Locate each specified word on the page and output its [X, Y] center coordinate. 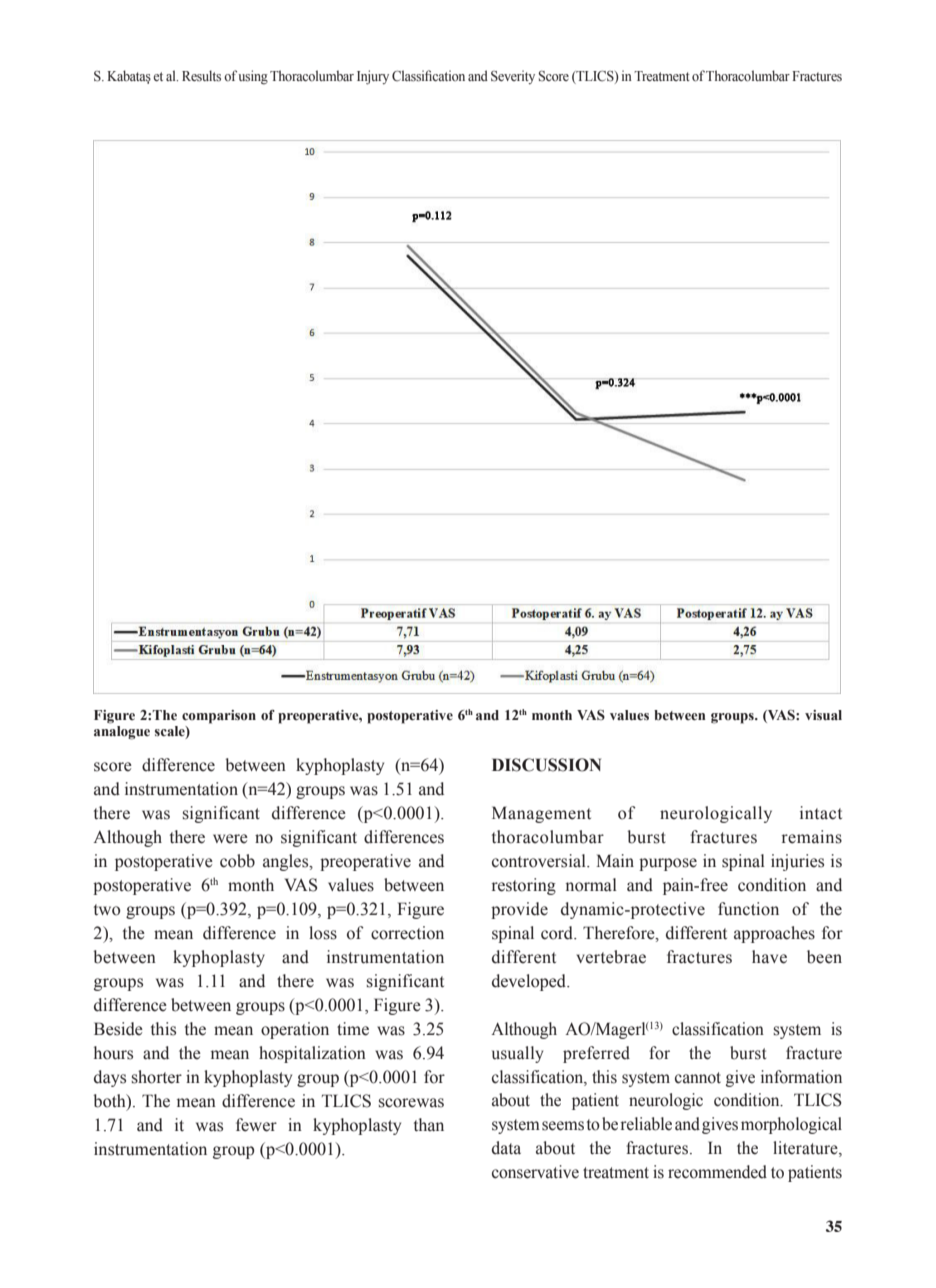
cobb [237, 861]
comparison [219, 717]
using [253, 77]
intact [821, 813]
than [429, 1125]
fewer [256, 1125]
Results [201, 76]
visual [823, 715]
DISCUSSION [546, 765]
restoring [524, 886]
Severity [513, 77]
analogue [122, 733]
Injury [373, 77]
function [748, 909]
